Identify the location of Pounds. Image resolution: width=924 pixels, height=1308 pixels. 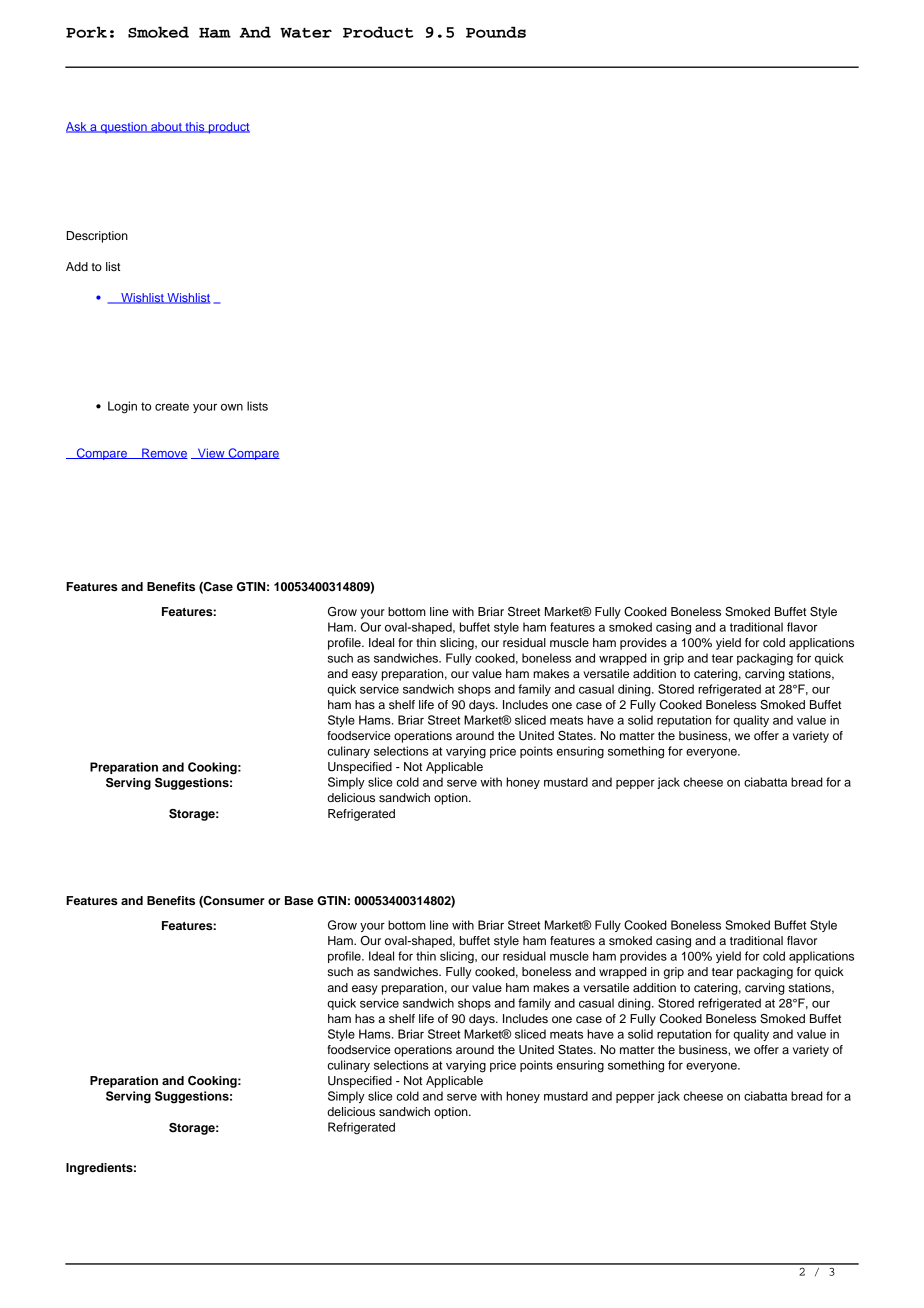
(496, 32).
